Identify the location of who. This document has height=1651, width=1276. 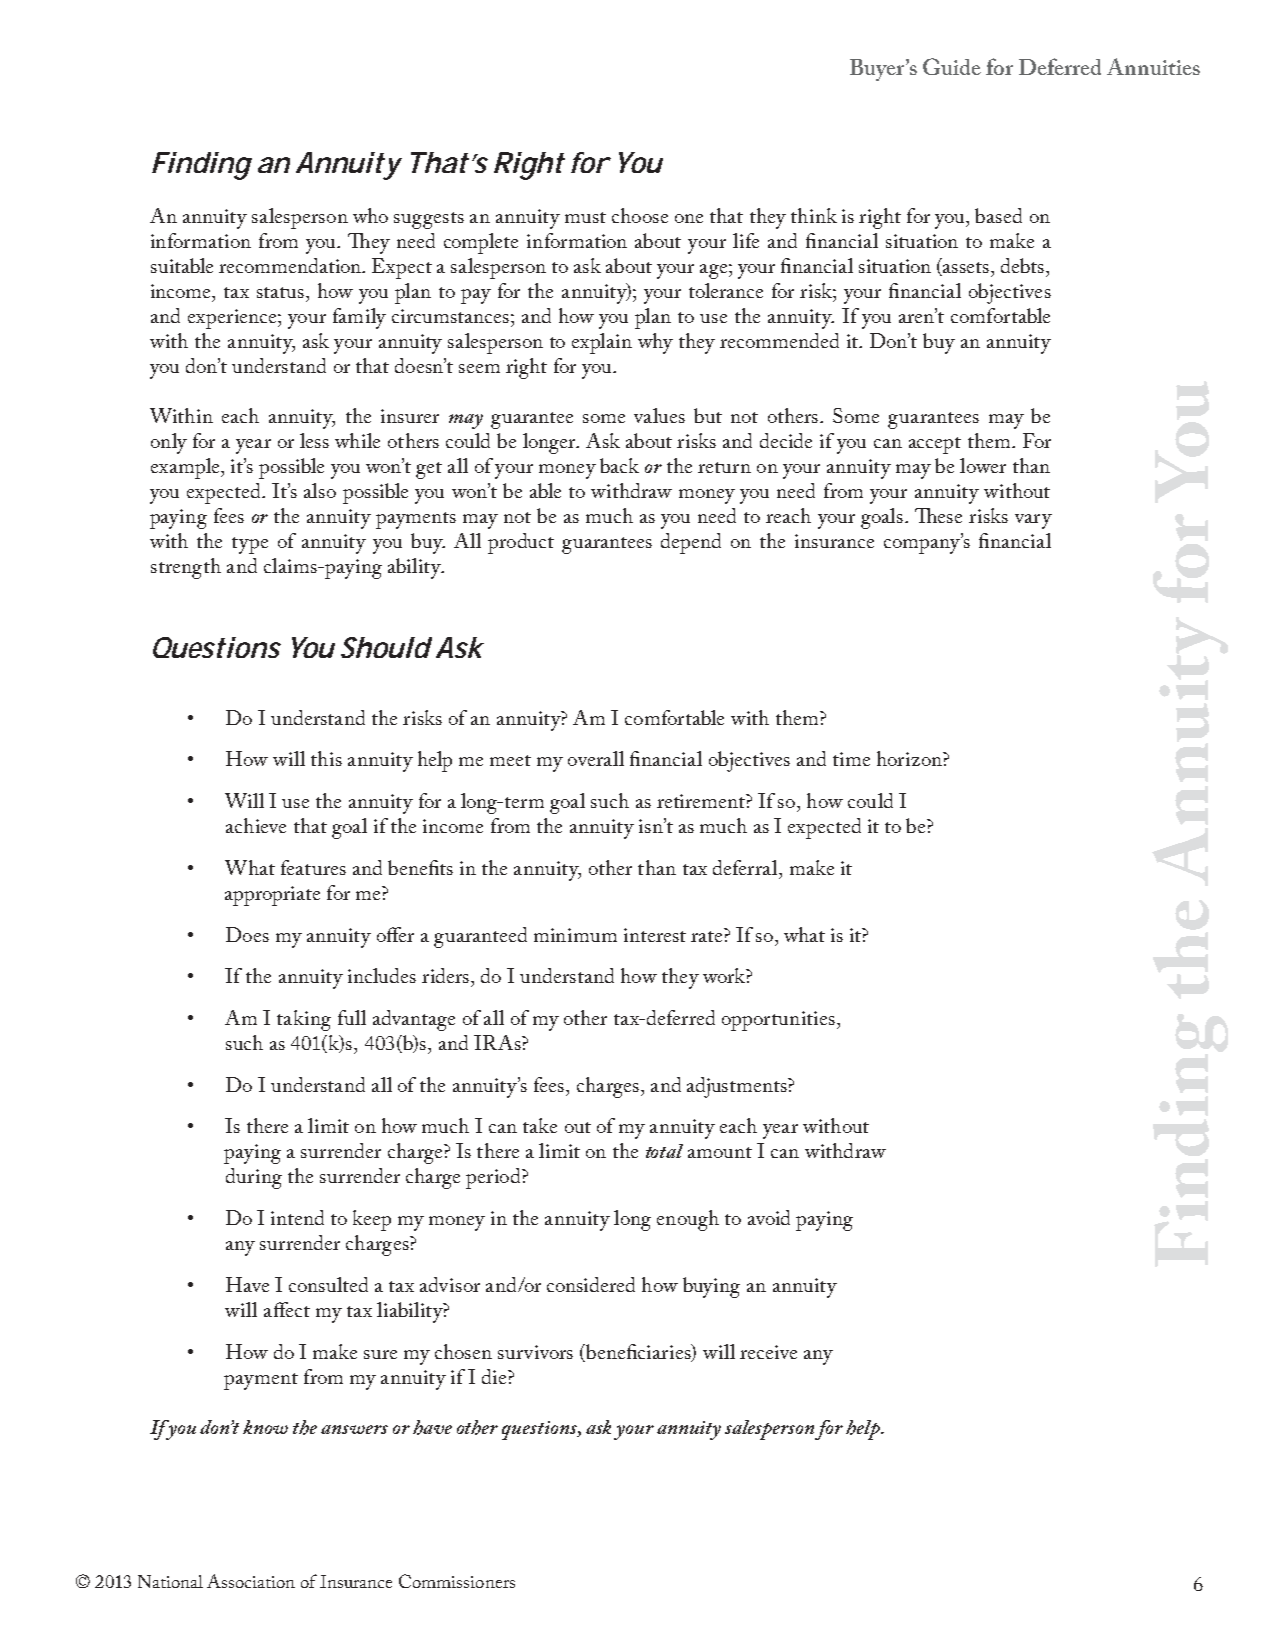
(370, 215).
